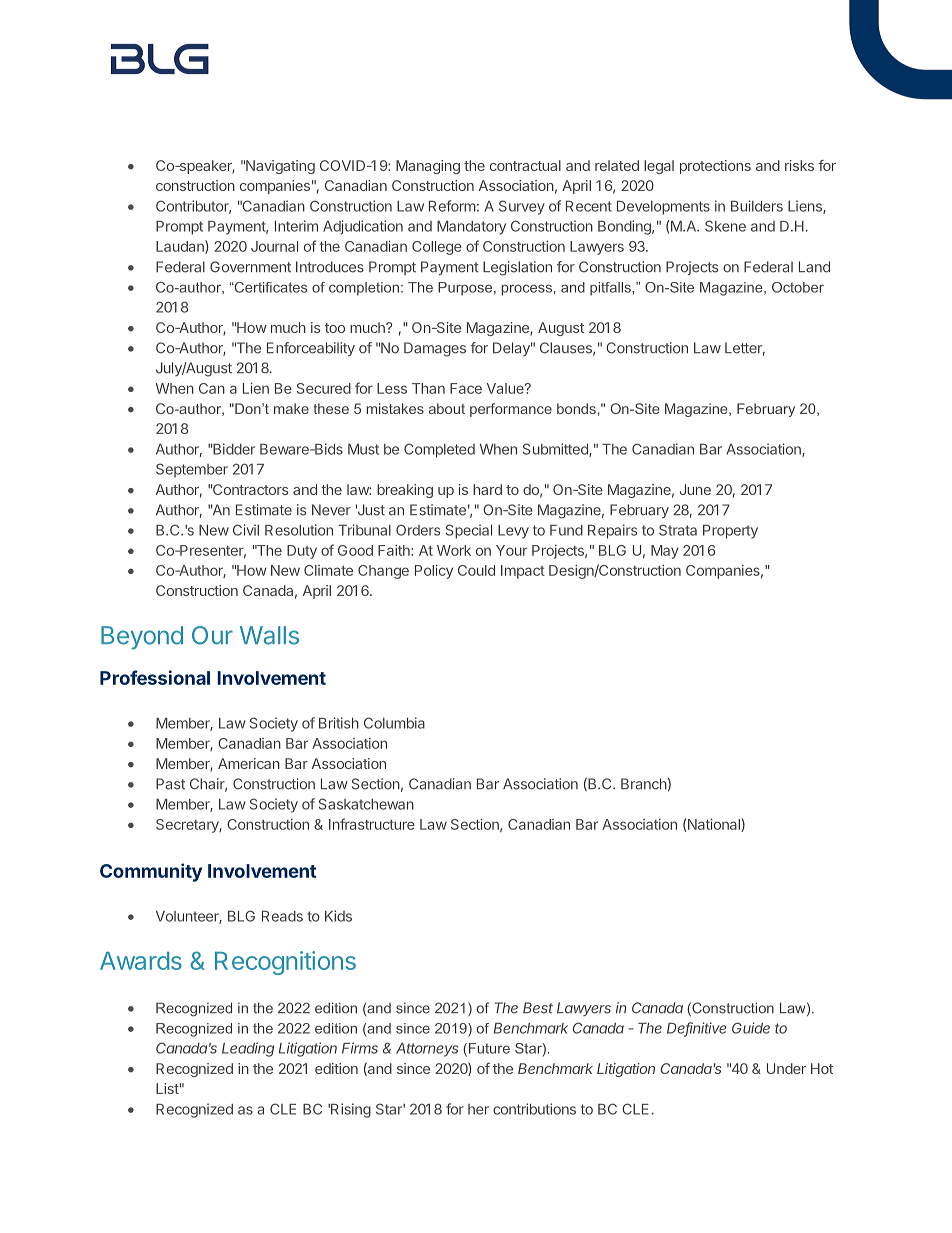 This screenshot has height=1233, width=952. I want to click on Under, so click(786, 1068).
